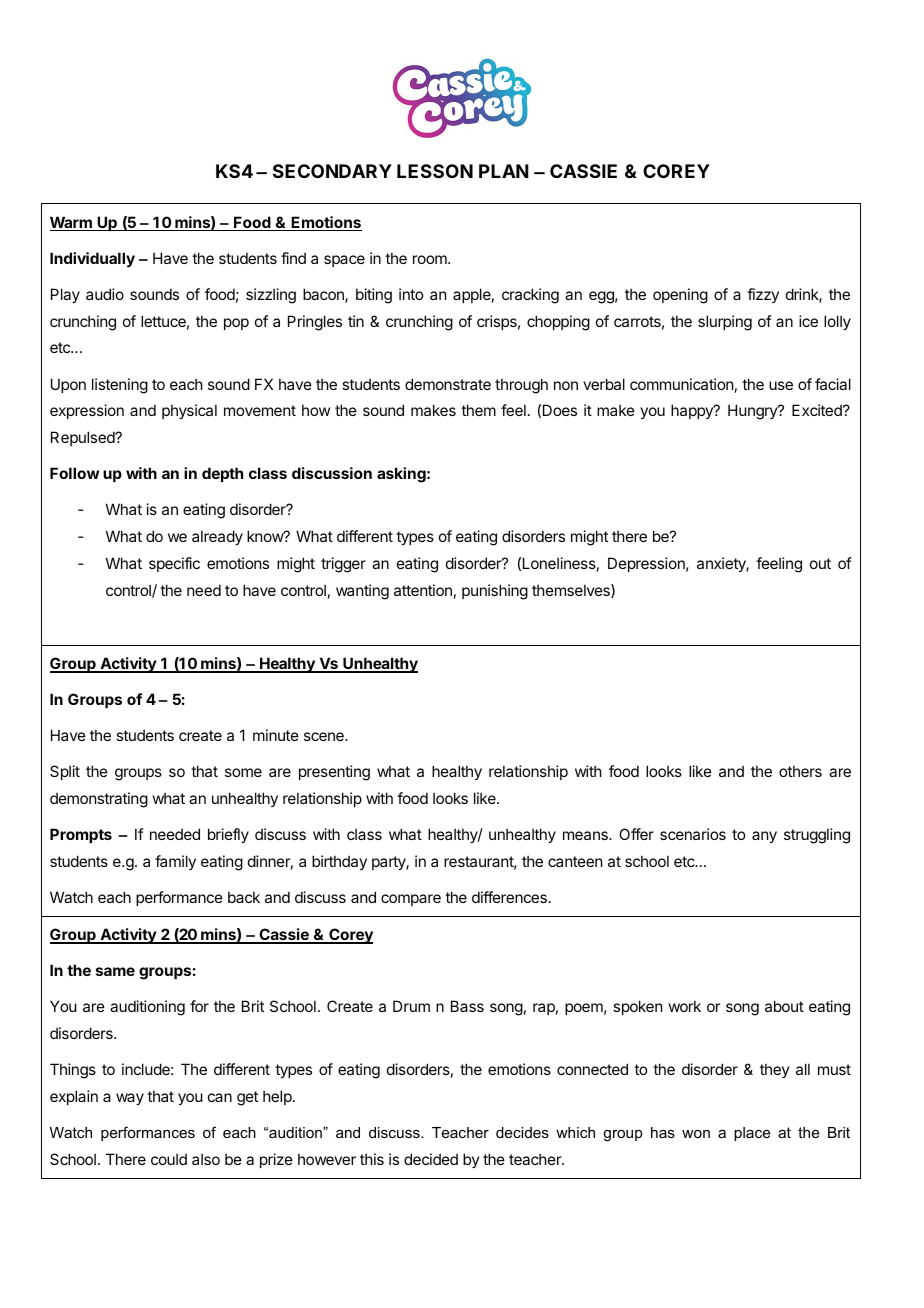 This screenshot has width=924, height=1308. Describe the element at coordinates (217, 537) in the screenshot. I see `already` at that location.
